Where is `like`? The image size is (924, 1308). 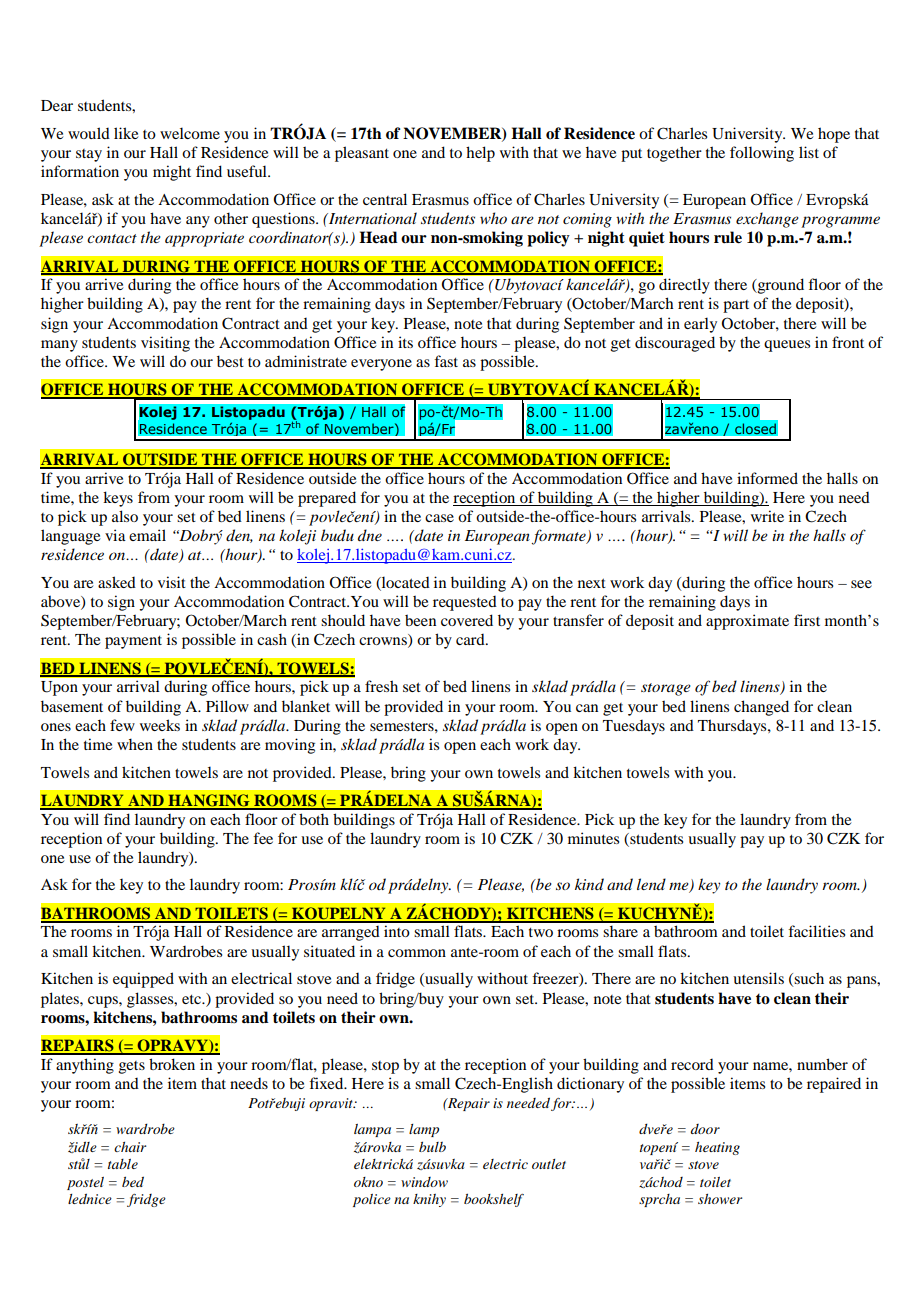 like is located at coordinates (126, 133).
